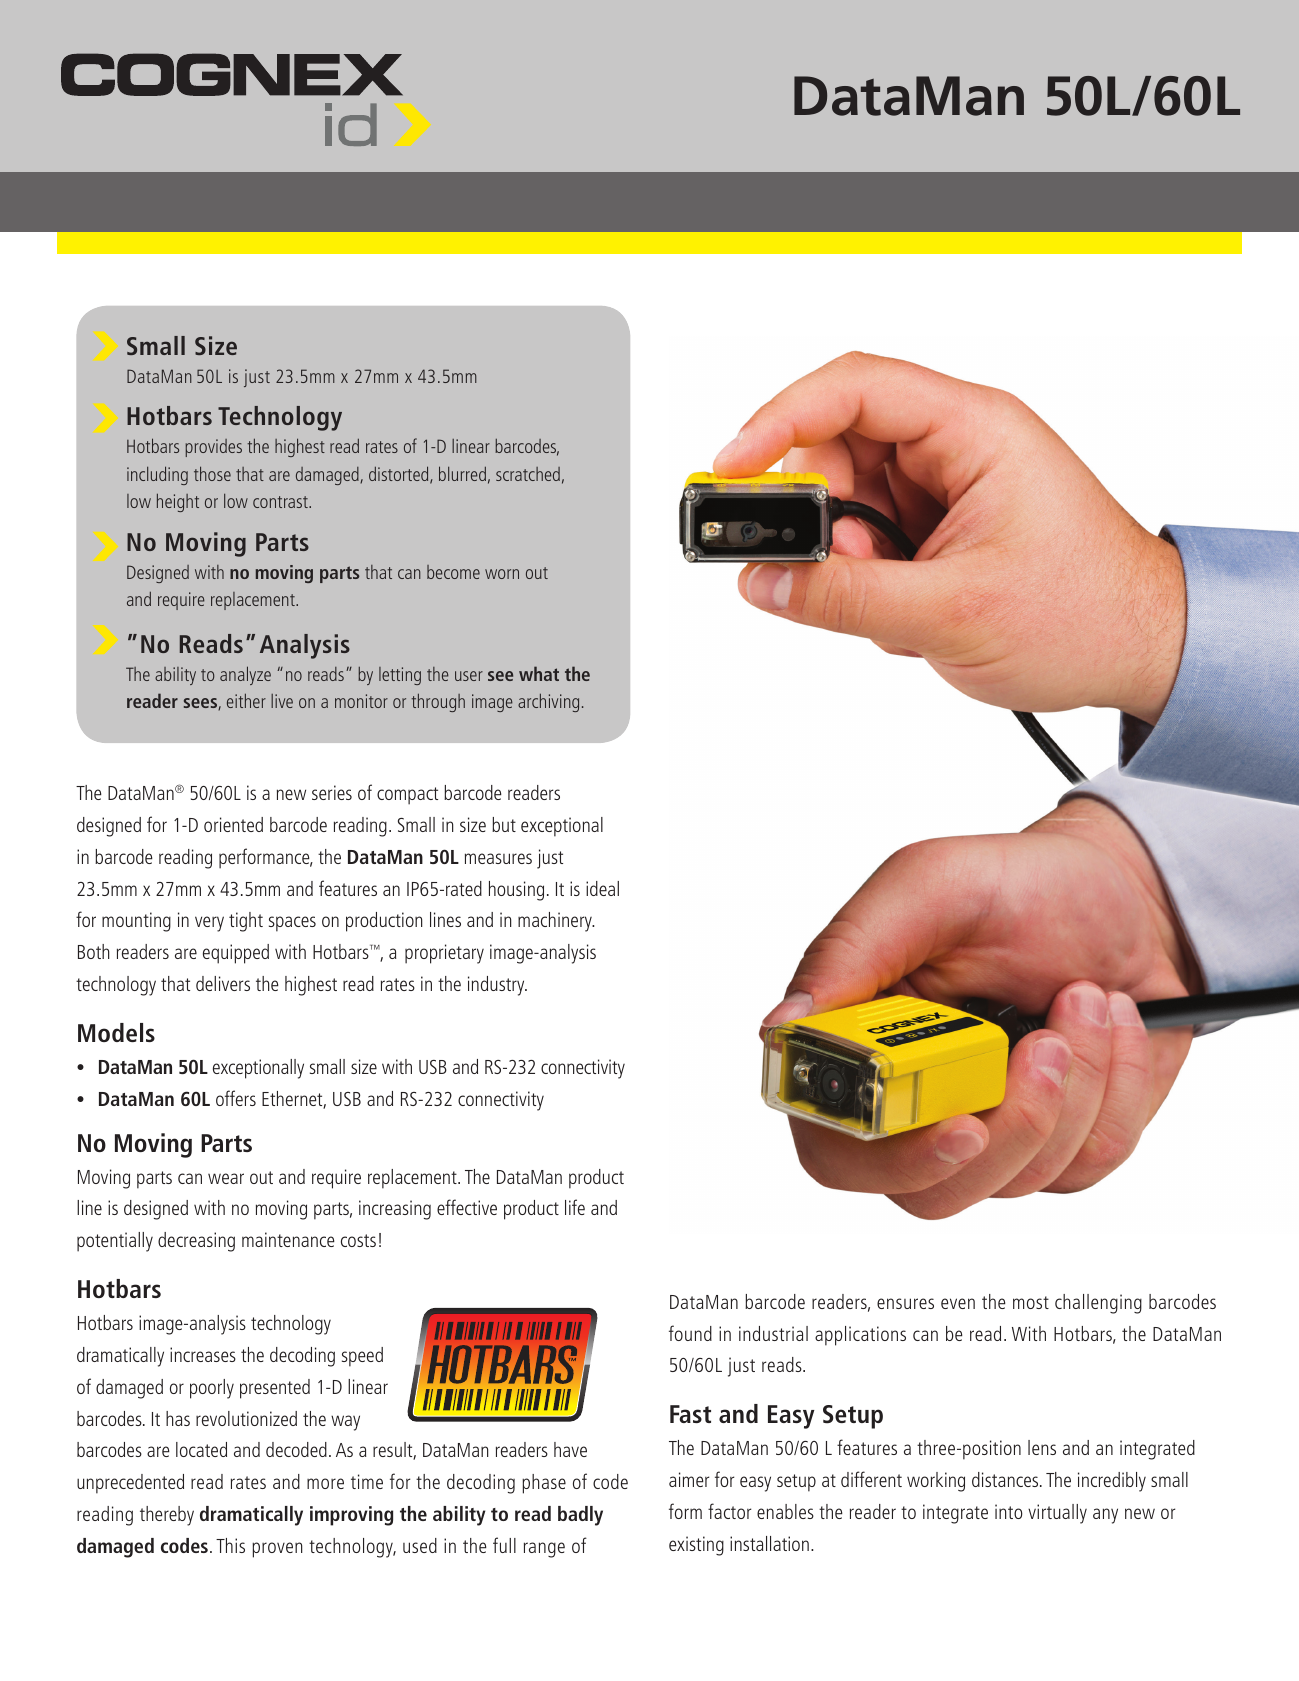 The width and height of the screenshot is (1299, 1681). What do you see at coordinates (502, 574) in the screenshot?
I see `worn` at bounding box center [502, 574].
